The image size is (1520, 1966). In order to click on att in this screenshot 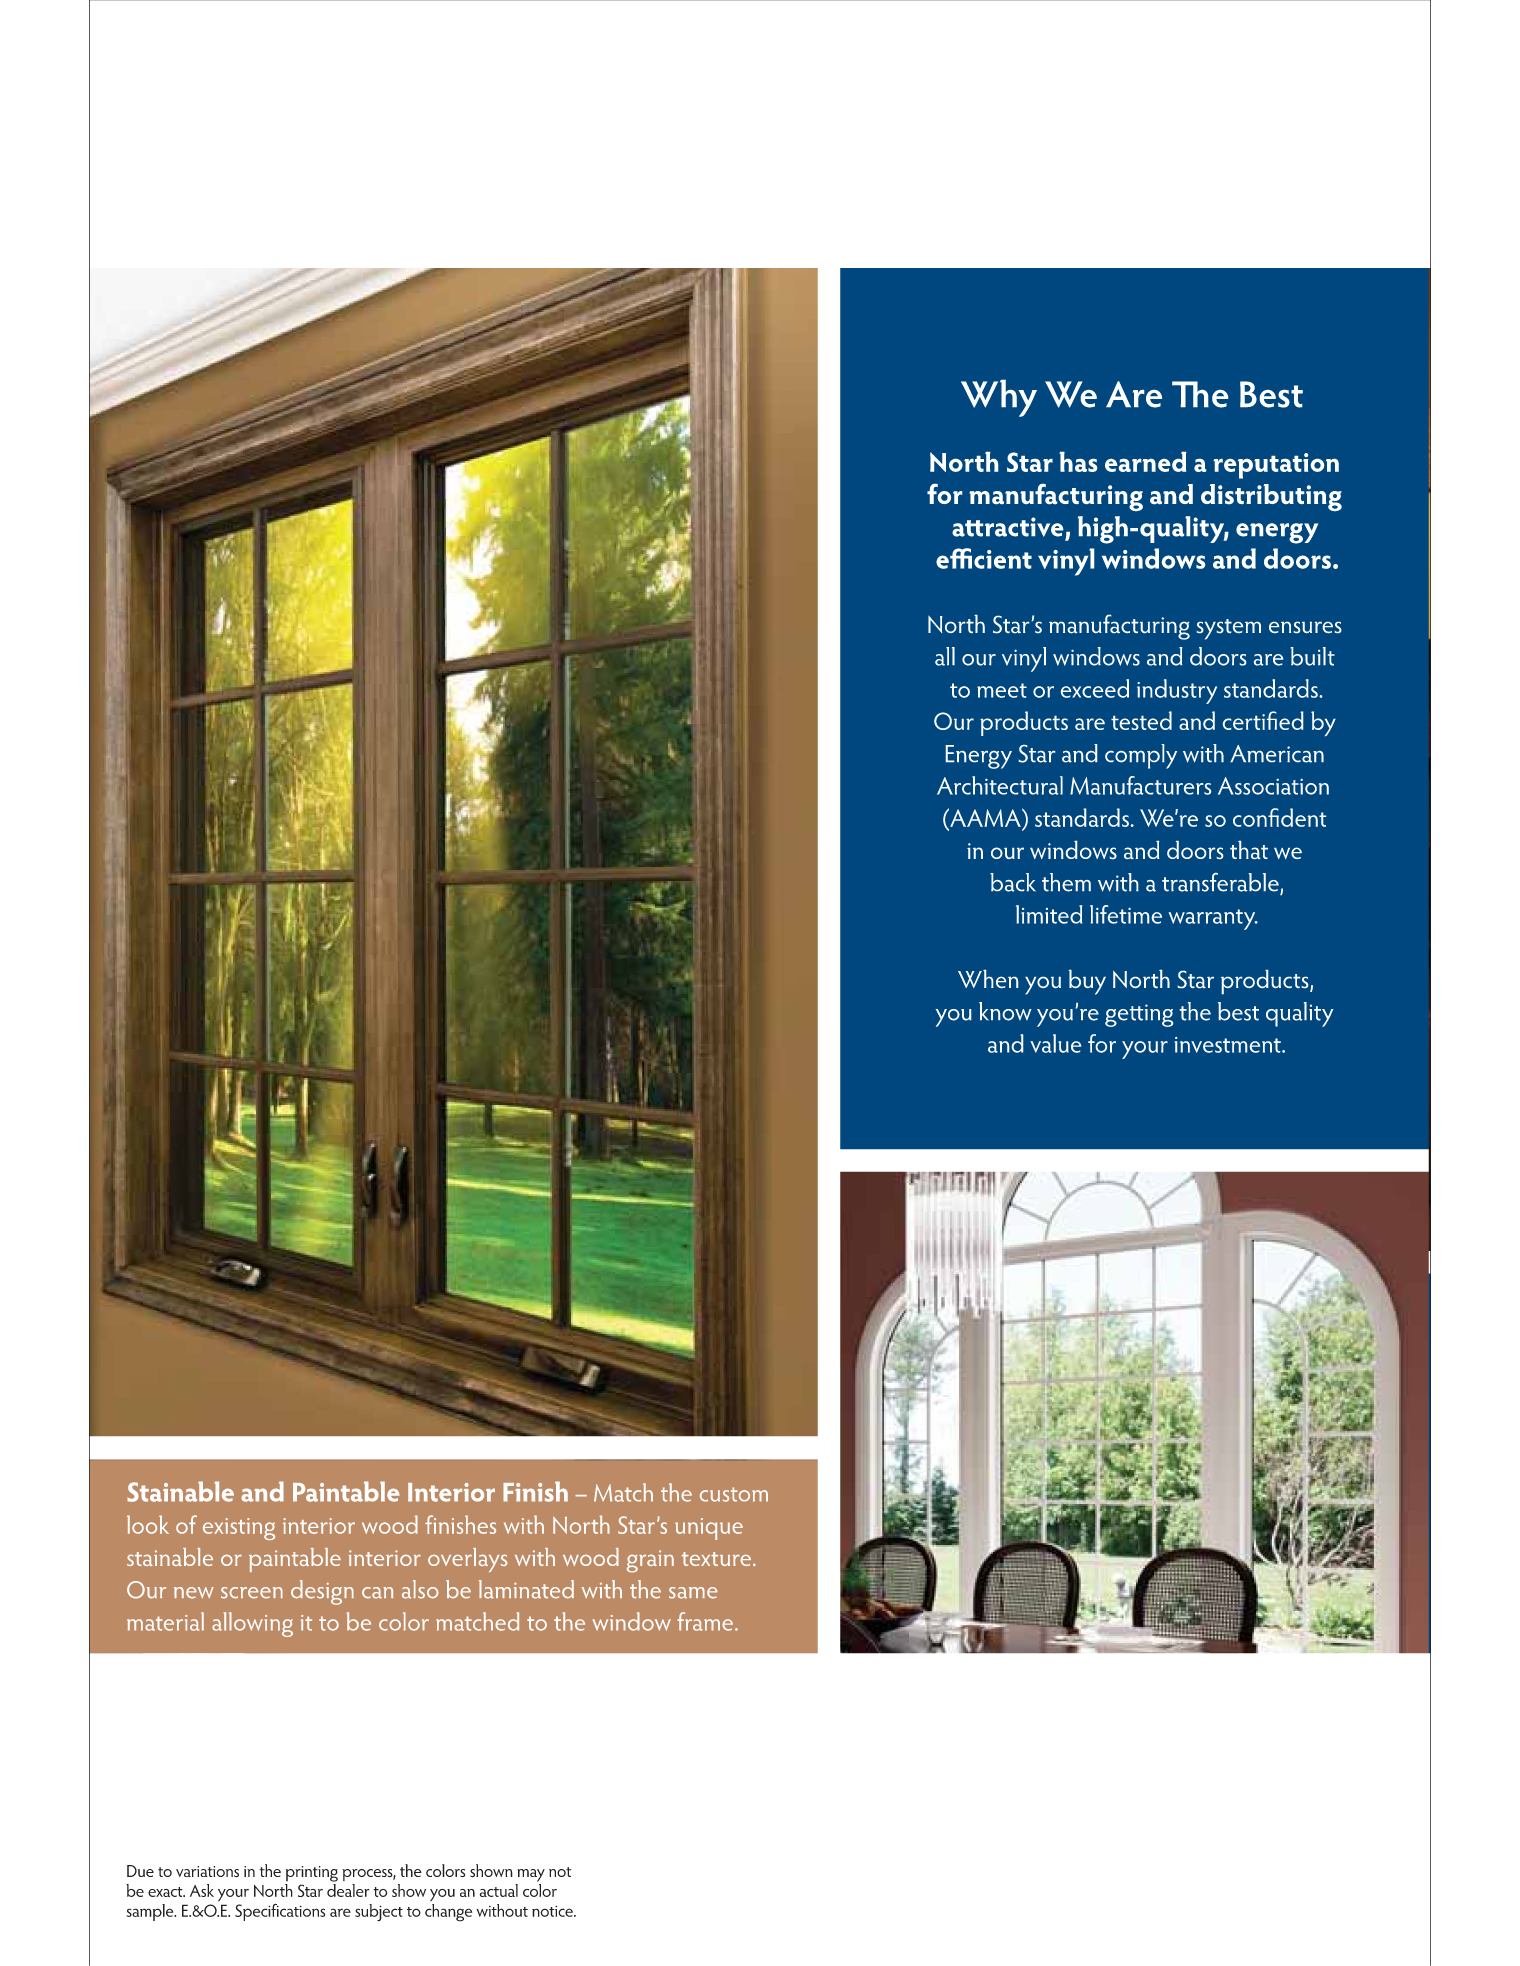, I will do `click(967, 528)`.
